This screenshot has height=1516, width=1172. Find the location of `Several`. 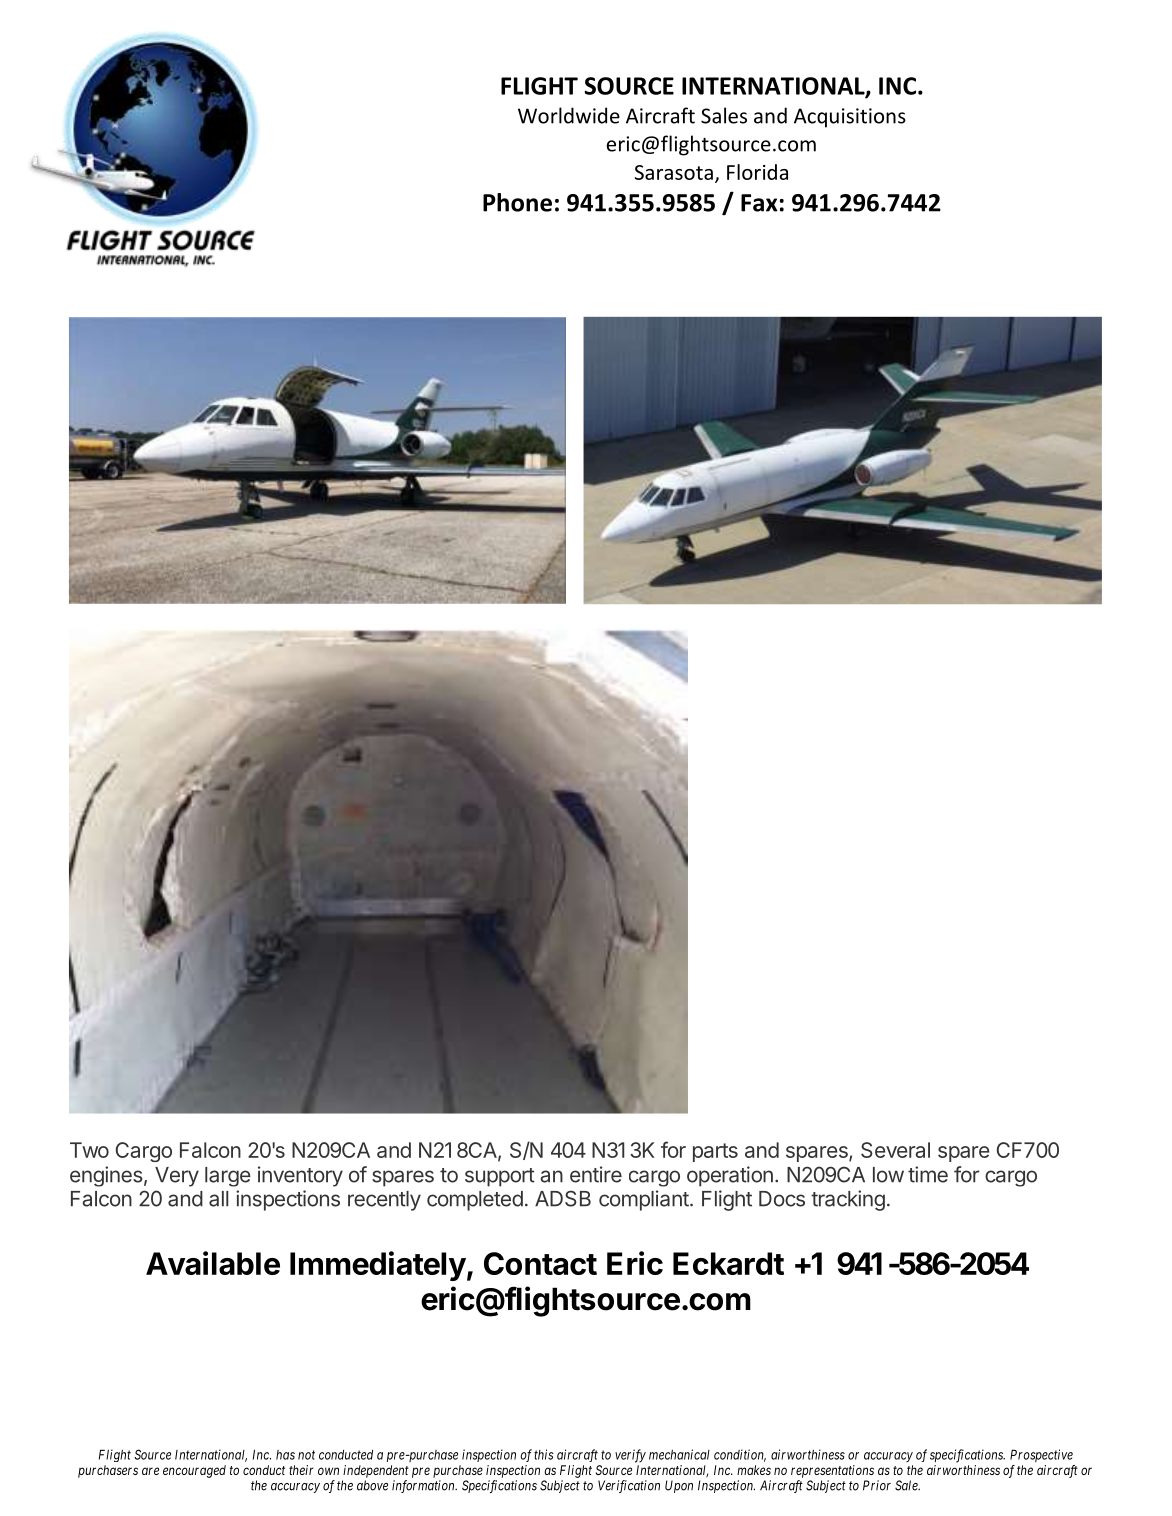

Several is located at coordinates (895, 1150).
